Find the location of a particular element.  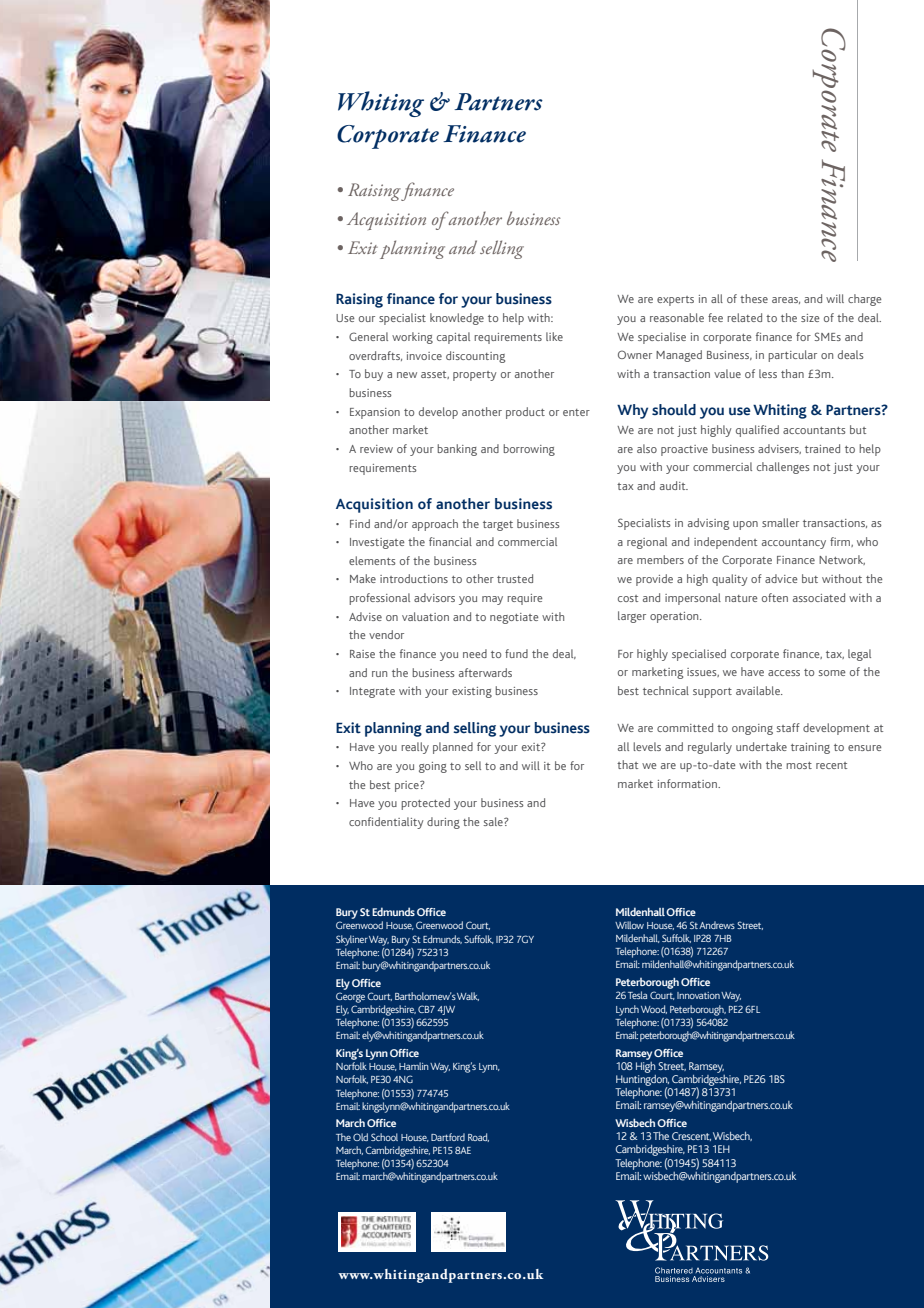

Walk is located at coordinates (468, 996).
